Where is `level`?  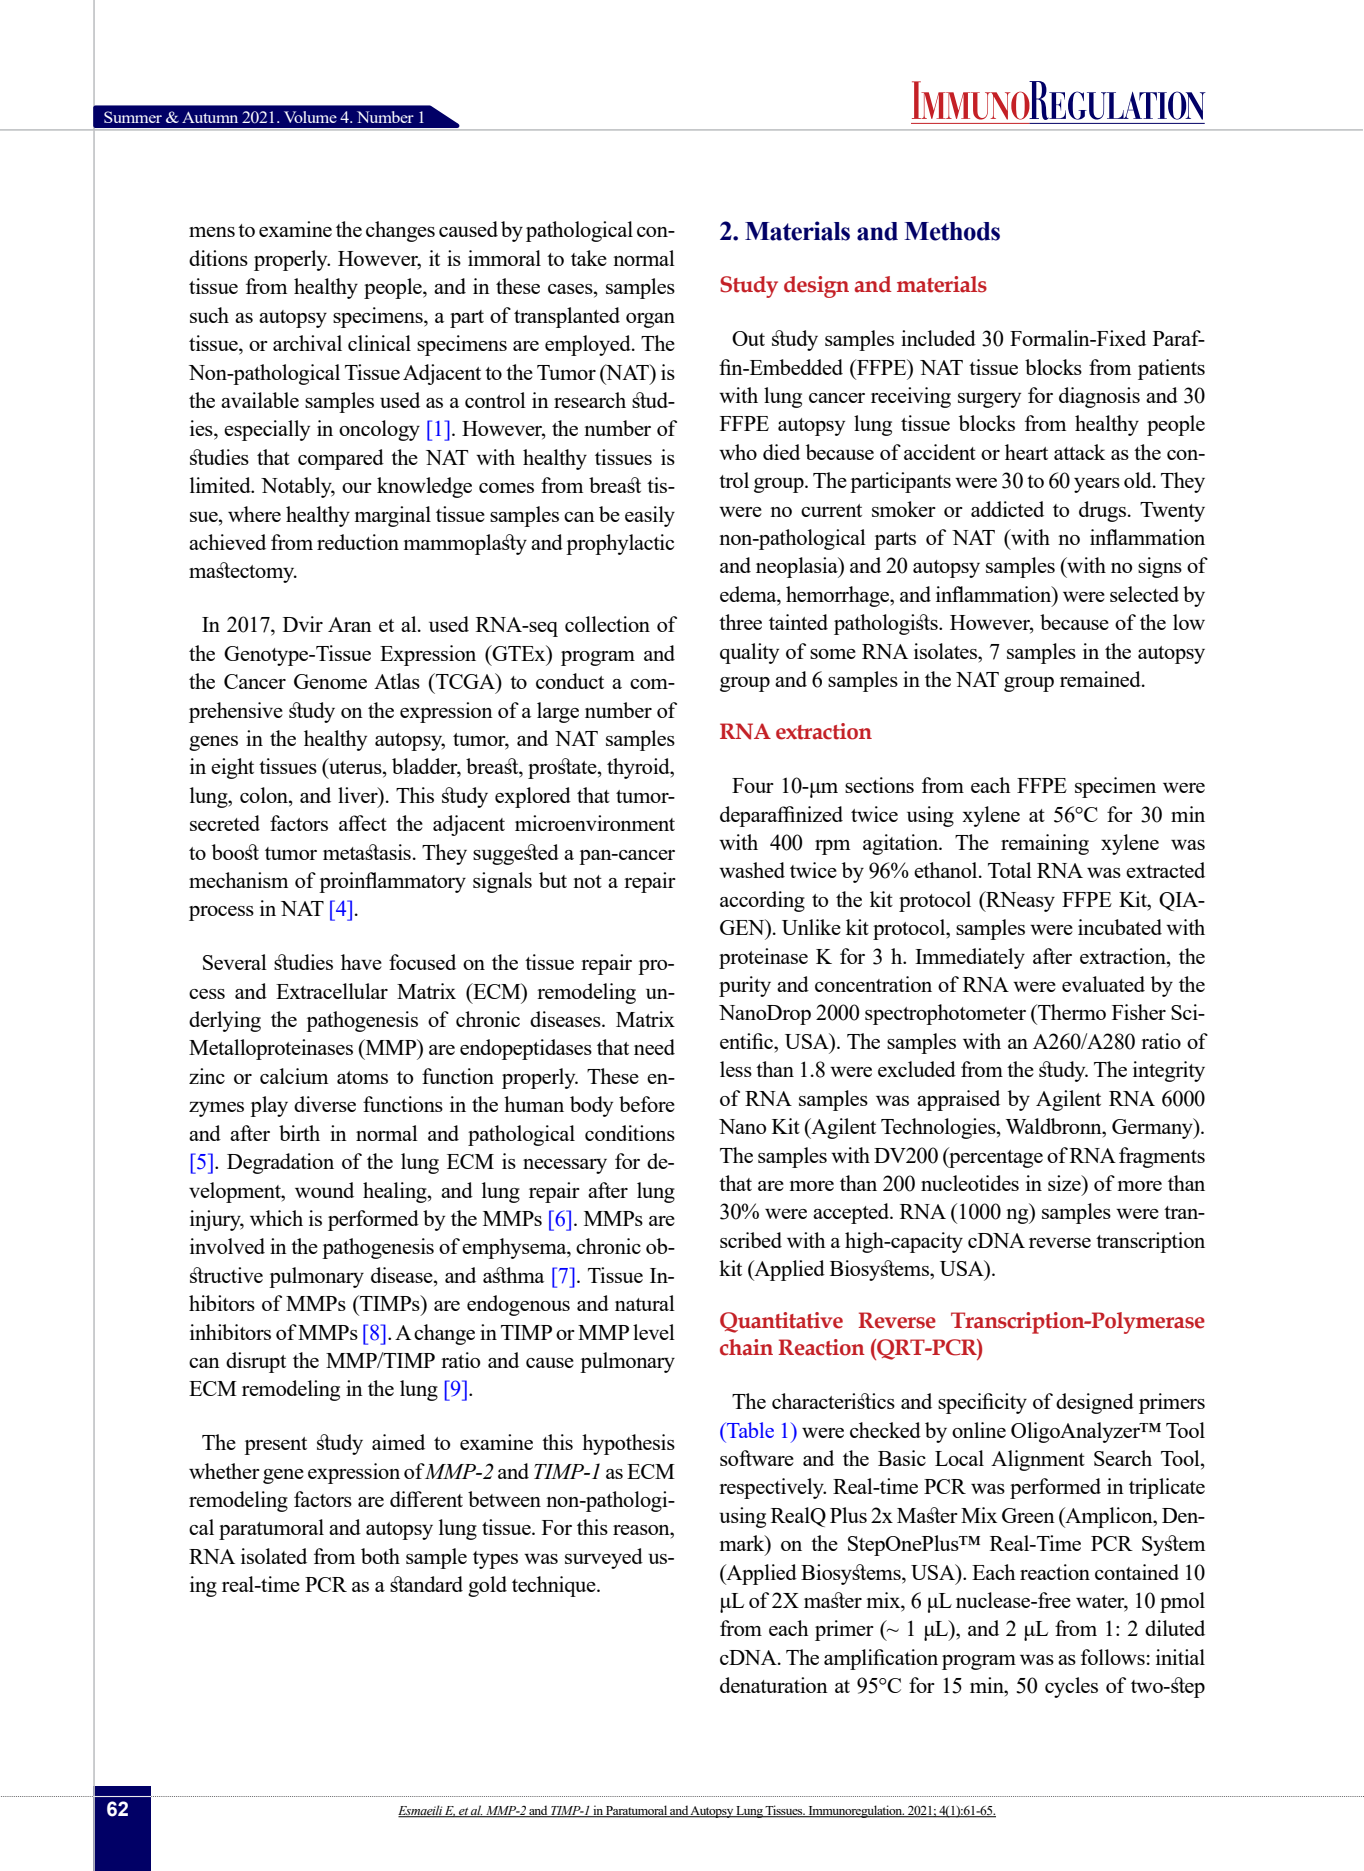
level is located at coordinates (654, 1332).
